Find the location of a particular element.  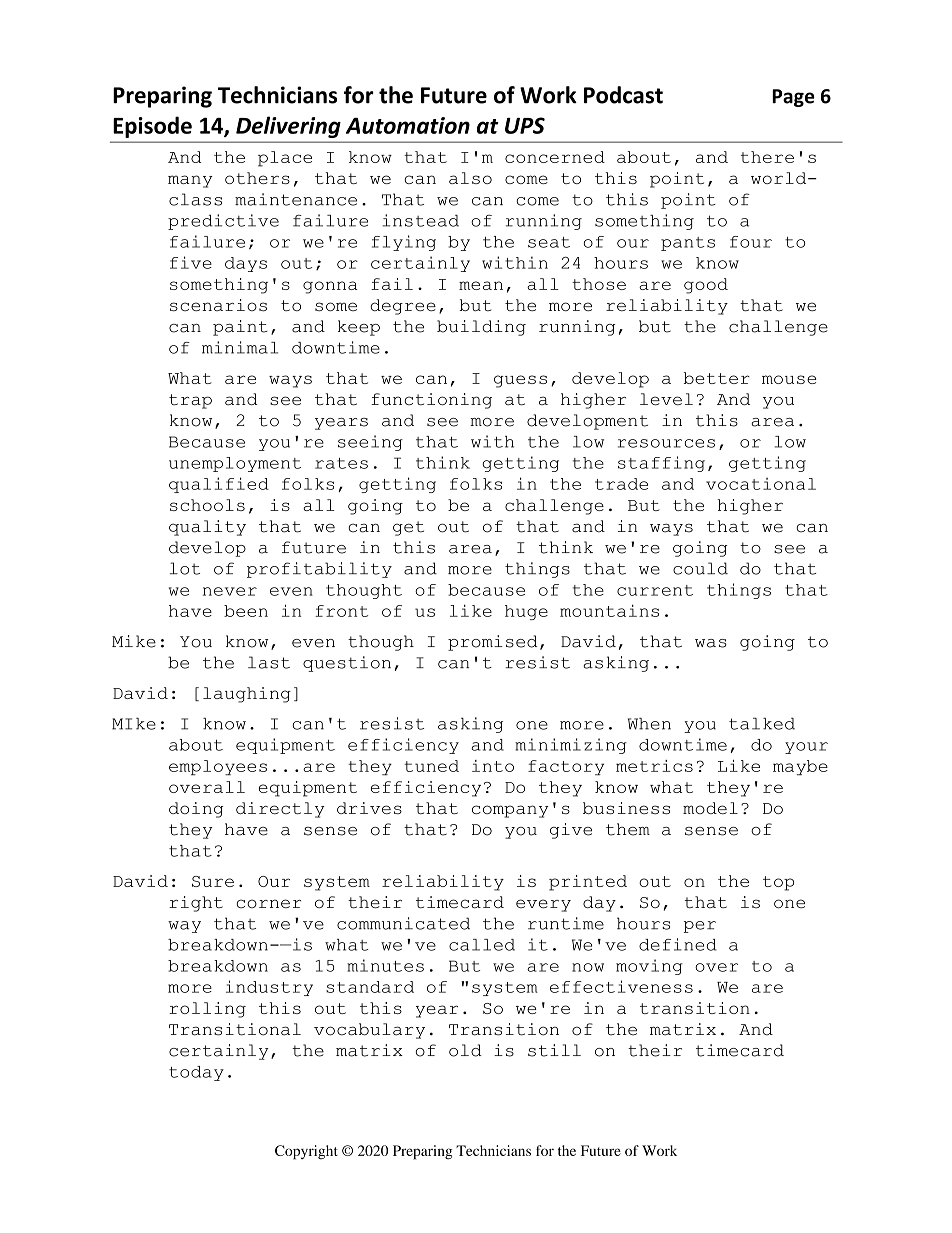

unemployment is located at coordinates (235, 464).
